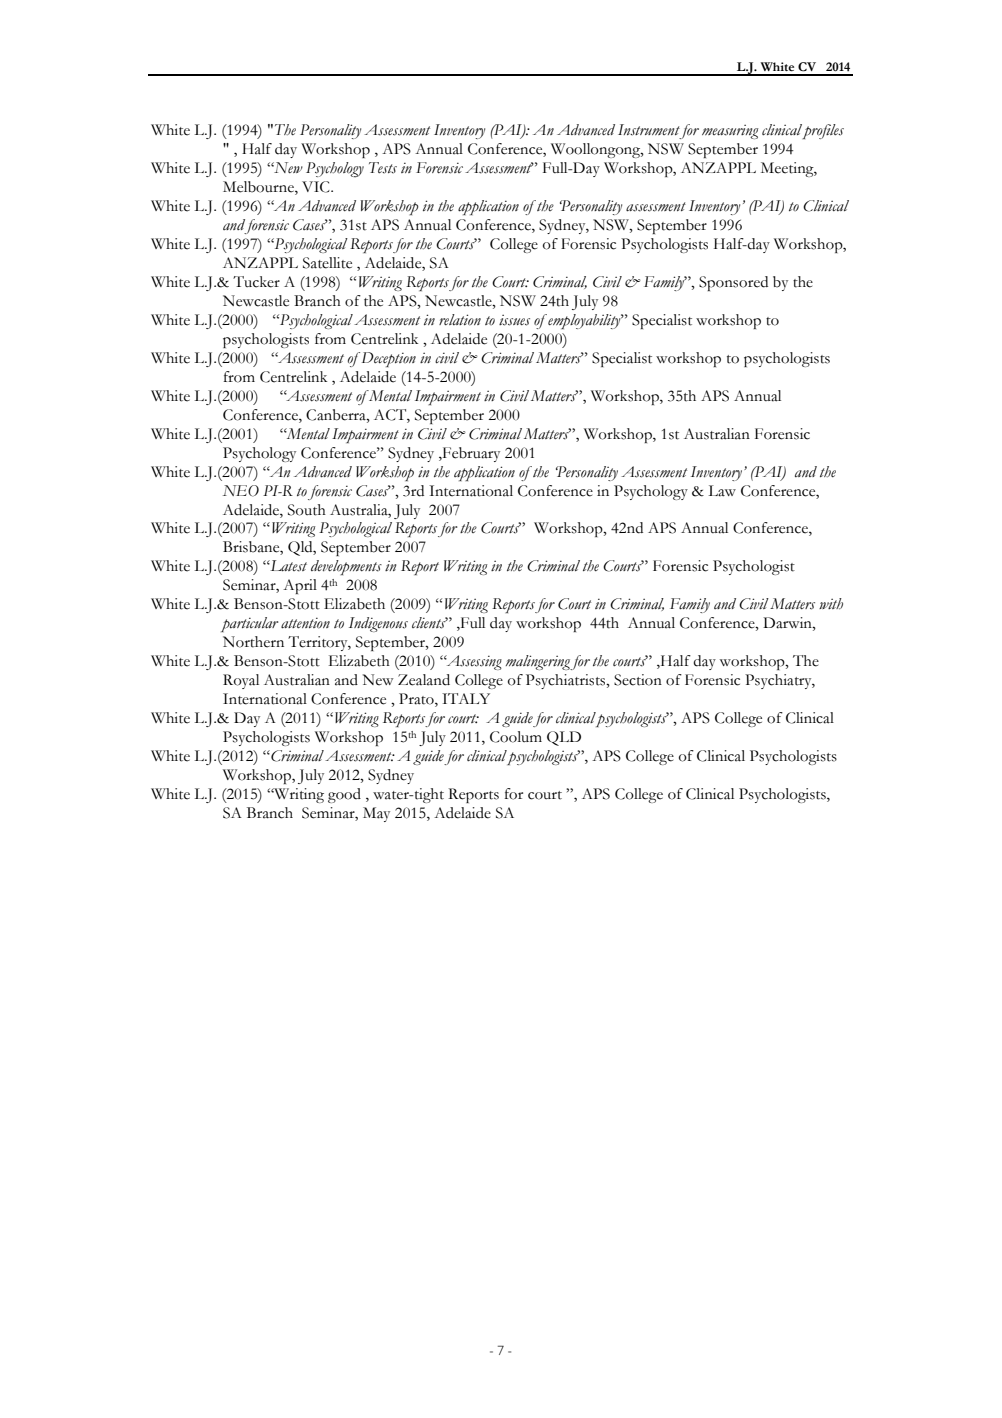 Image resolution: width=1002 pixels, height=1418 pixels. What do you see at coordinates (649, 130) in the page?
I see `Instrument` at bounding box center [649, 130].
